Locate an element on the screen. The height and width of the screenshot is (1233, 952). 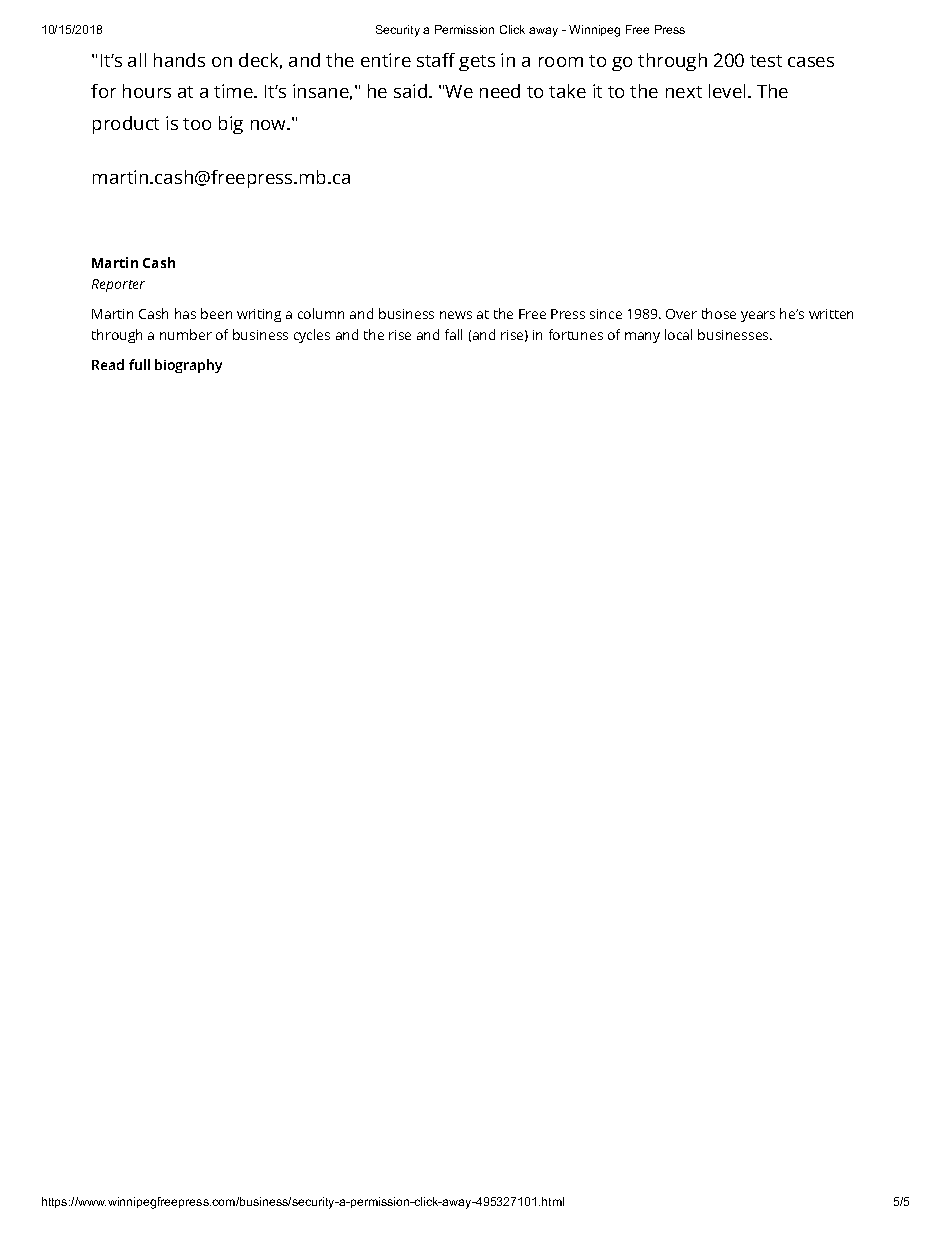
hands is located at coordinates (179, 60).
